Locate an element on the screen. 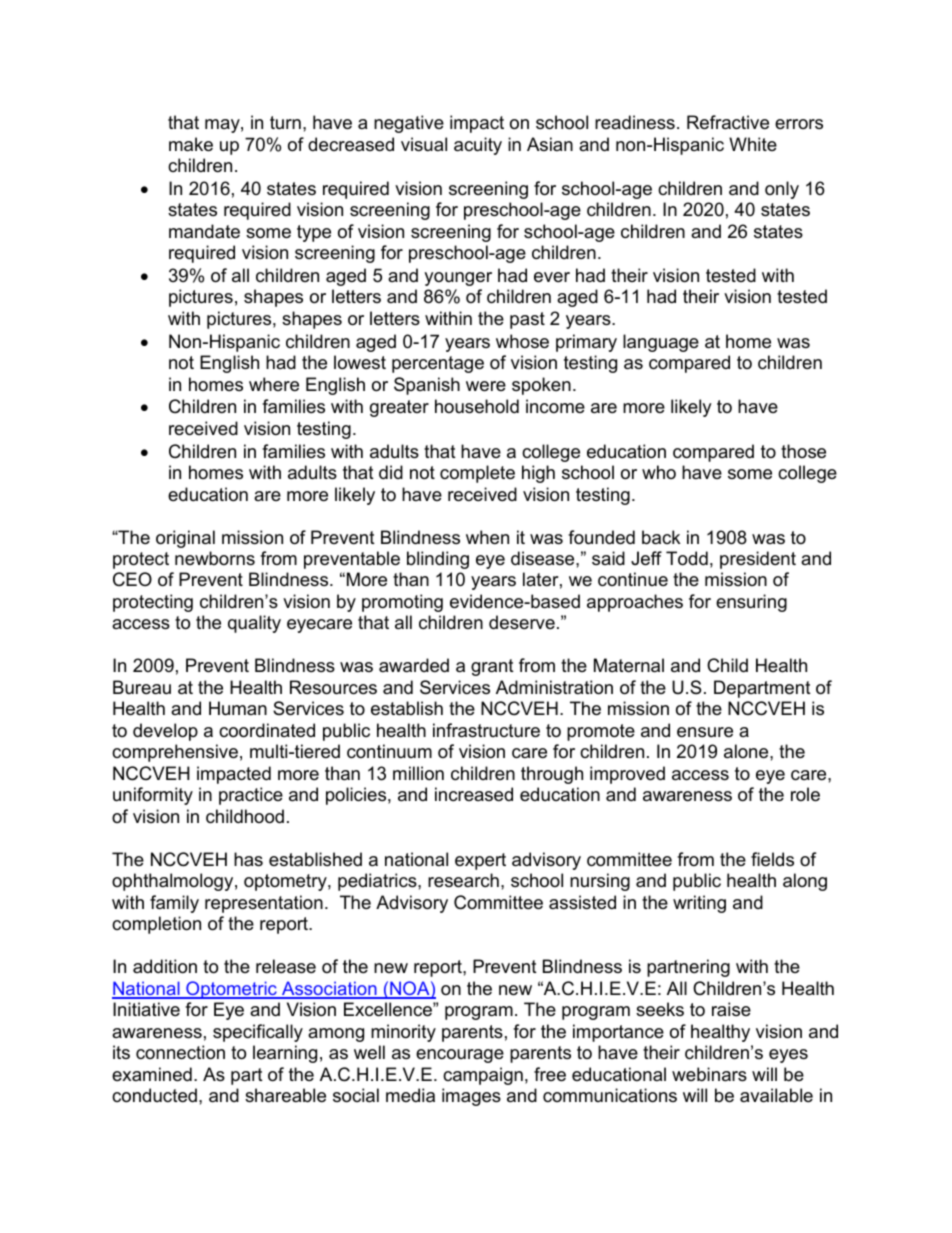 Image resolution: width=952 pixels, height=1233 pixels. make is located at coordinates (191, 144).
